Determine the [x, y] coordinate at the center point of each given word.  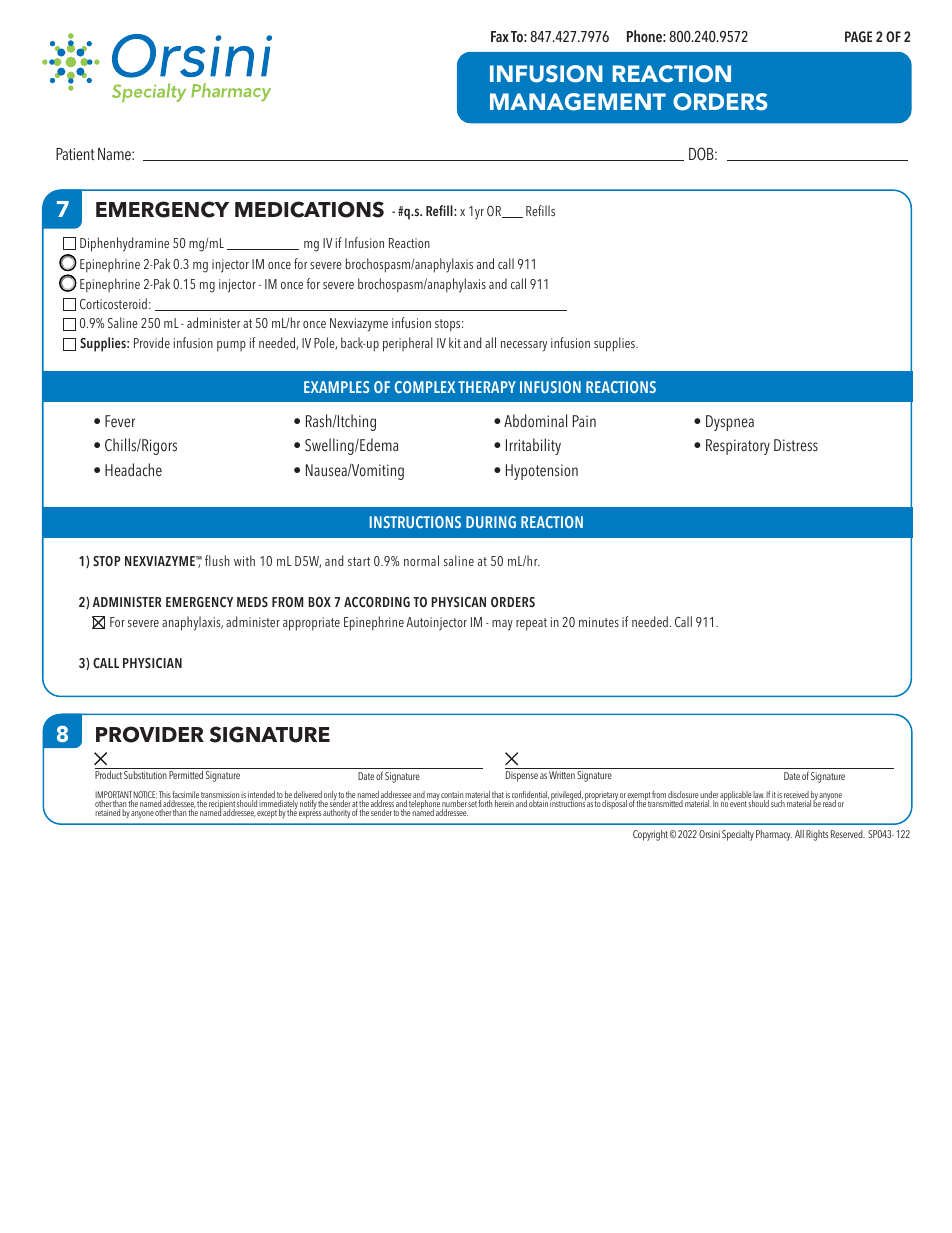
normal [421, 560]
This [165, 796]
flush [217, 560]
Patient [75, 154]
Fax [500, 36]
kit [455, 342]
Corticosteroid [113, 303]
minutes [599, 622]
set [472, 804]
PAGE [858, 36]
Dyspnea [730, 423]
